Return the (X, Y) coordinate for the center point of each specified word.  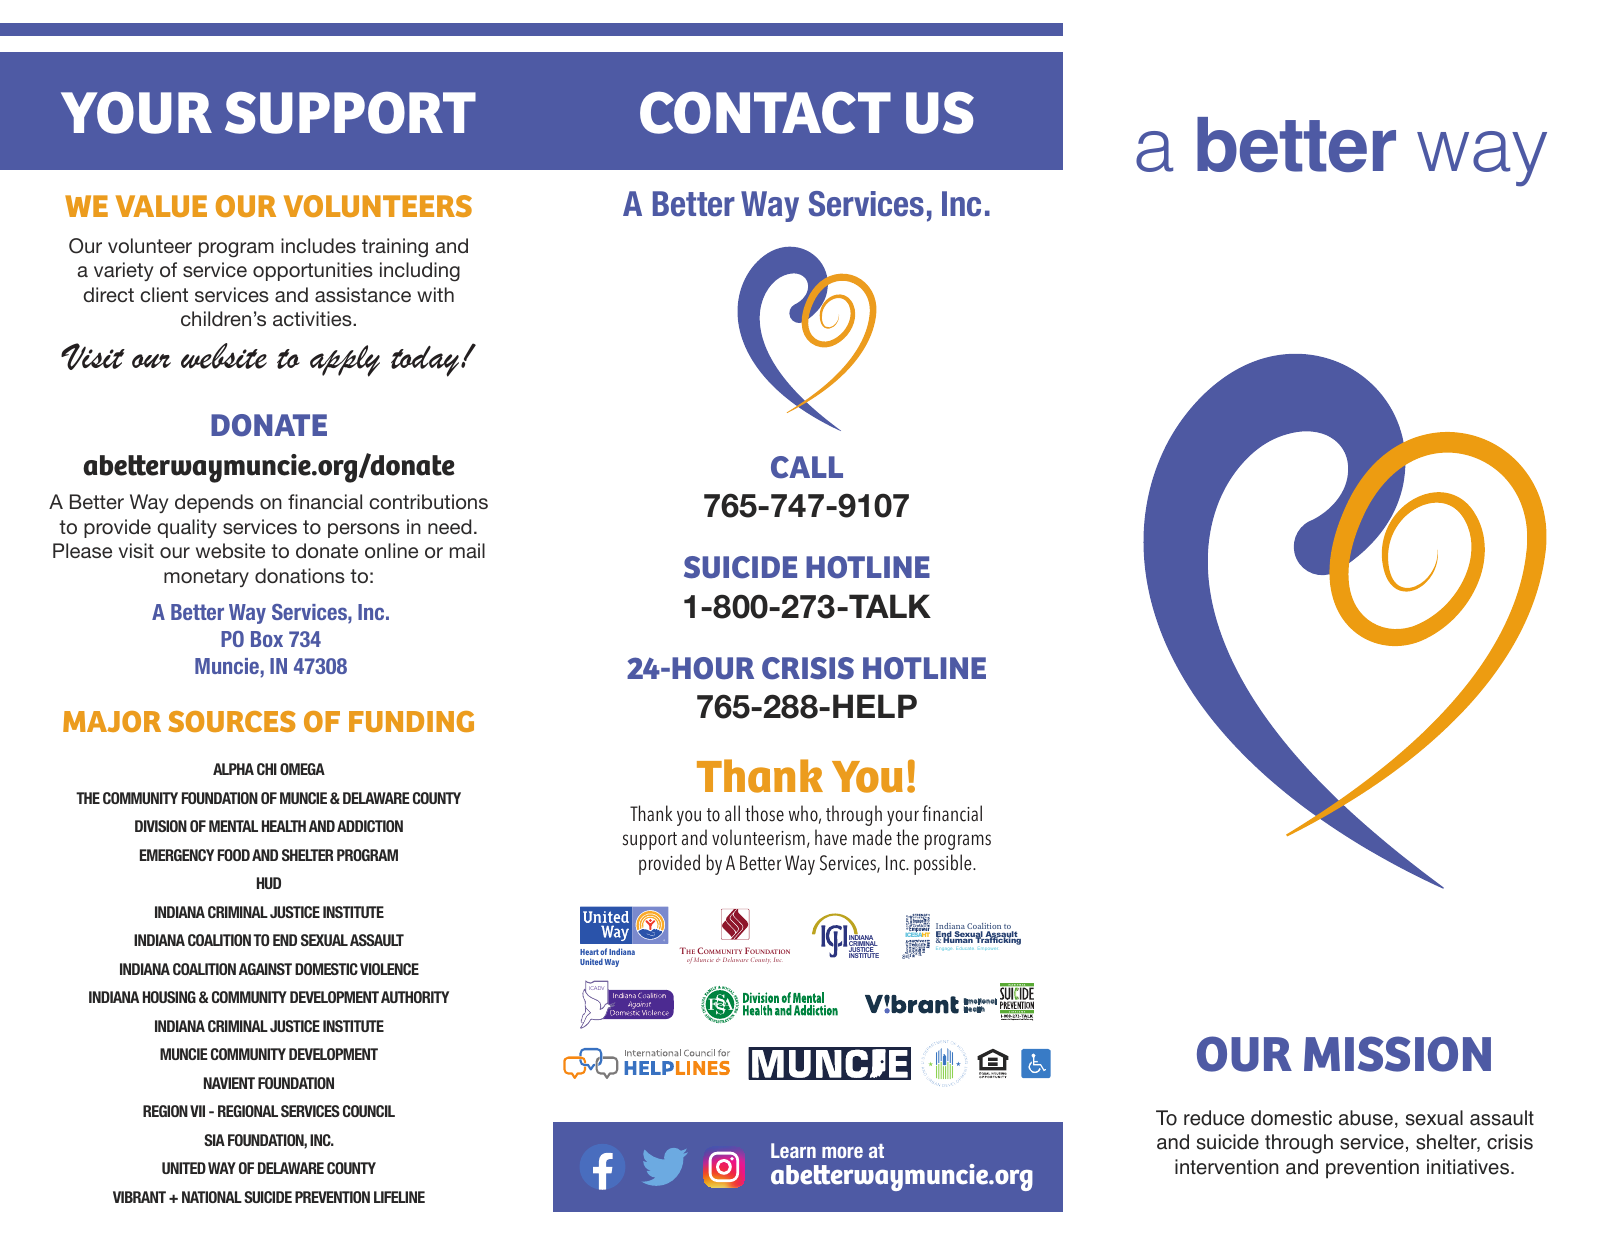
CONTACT (765, 113)
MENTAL (233, 826)
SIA (214, 1140)
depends (214, 503)
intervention (1227, 1167)
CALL (807, 467)
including (420, 272)
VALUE (161, 206)
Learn (793, 1150)
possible (944, 864)
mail (467, 550)
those (764, 813)
